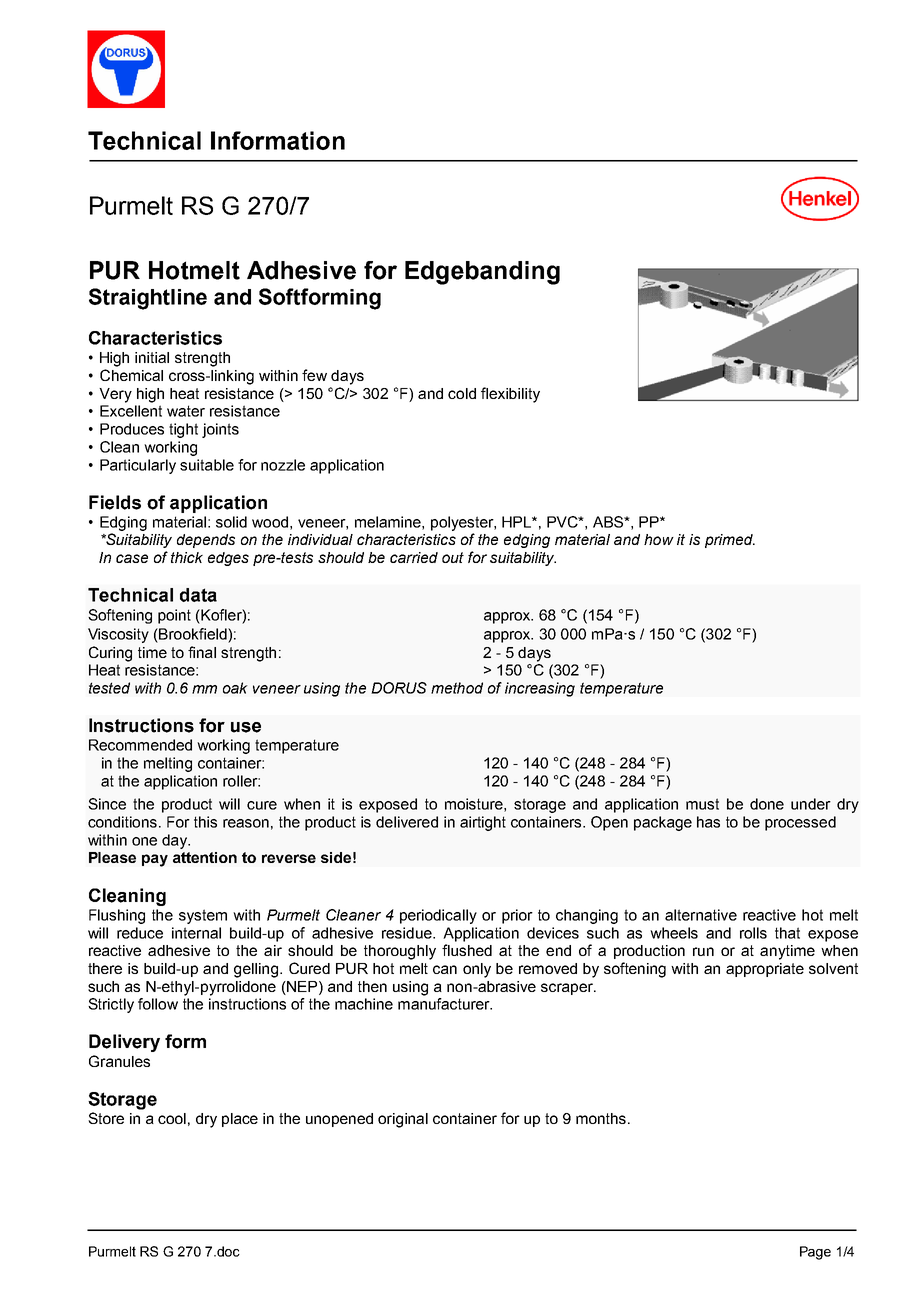 The width and height of the screenshot is (924, 1308). What do you see at coordinates (753, 933) in the screenshot?
I see `rolls` at bounding box center [753, 933].
